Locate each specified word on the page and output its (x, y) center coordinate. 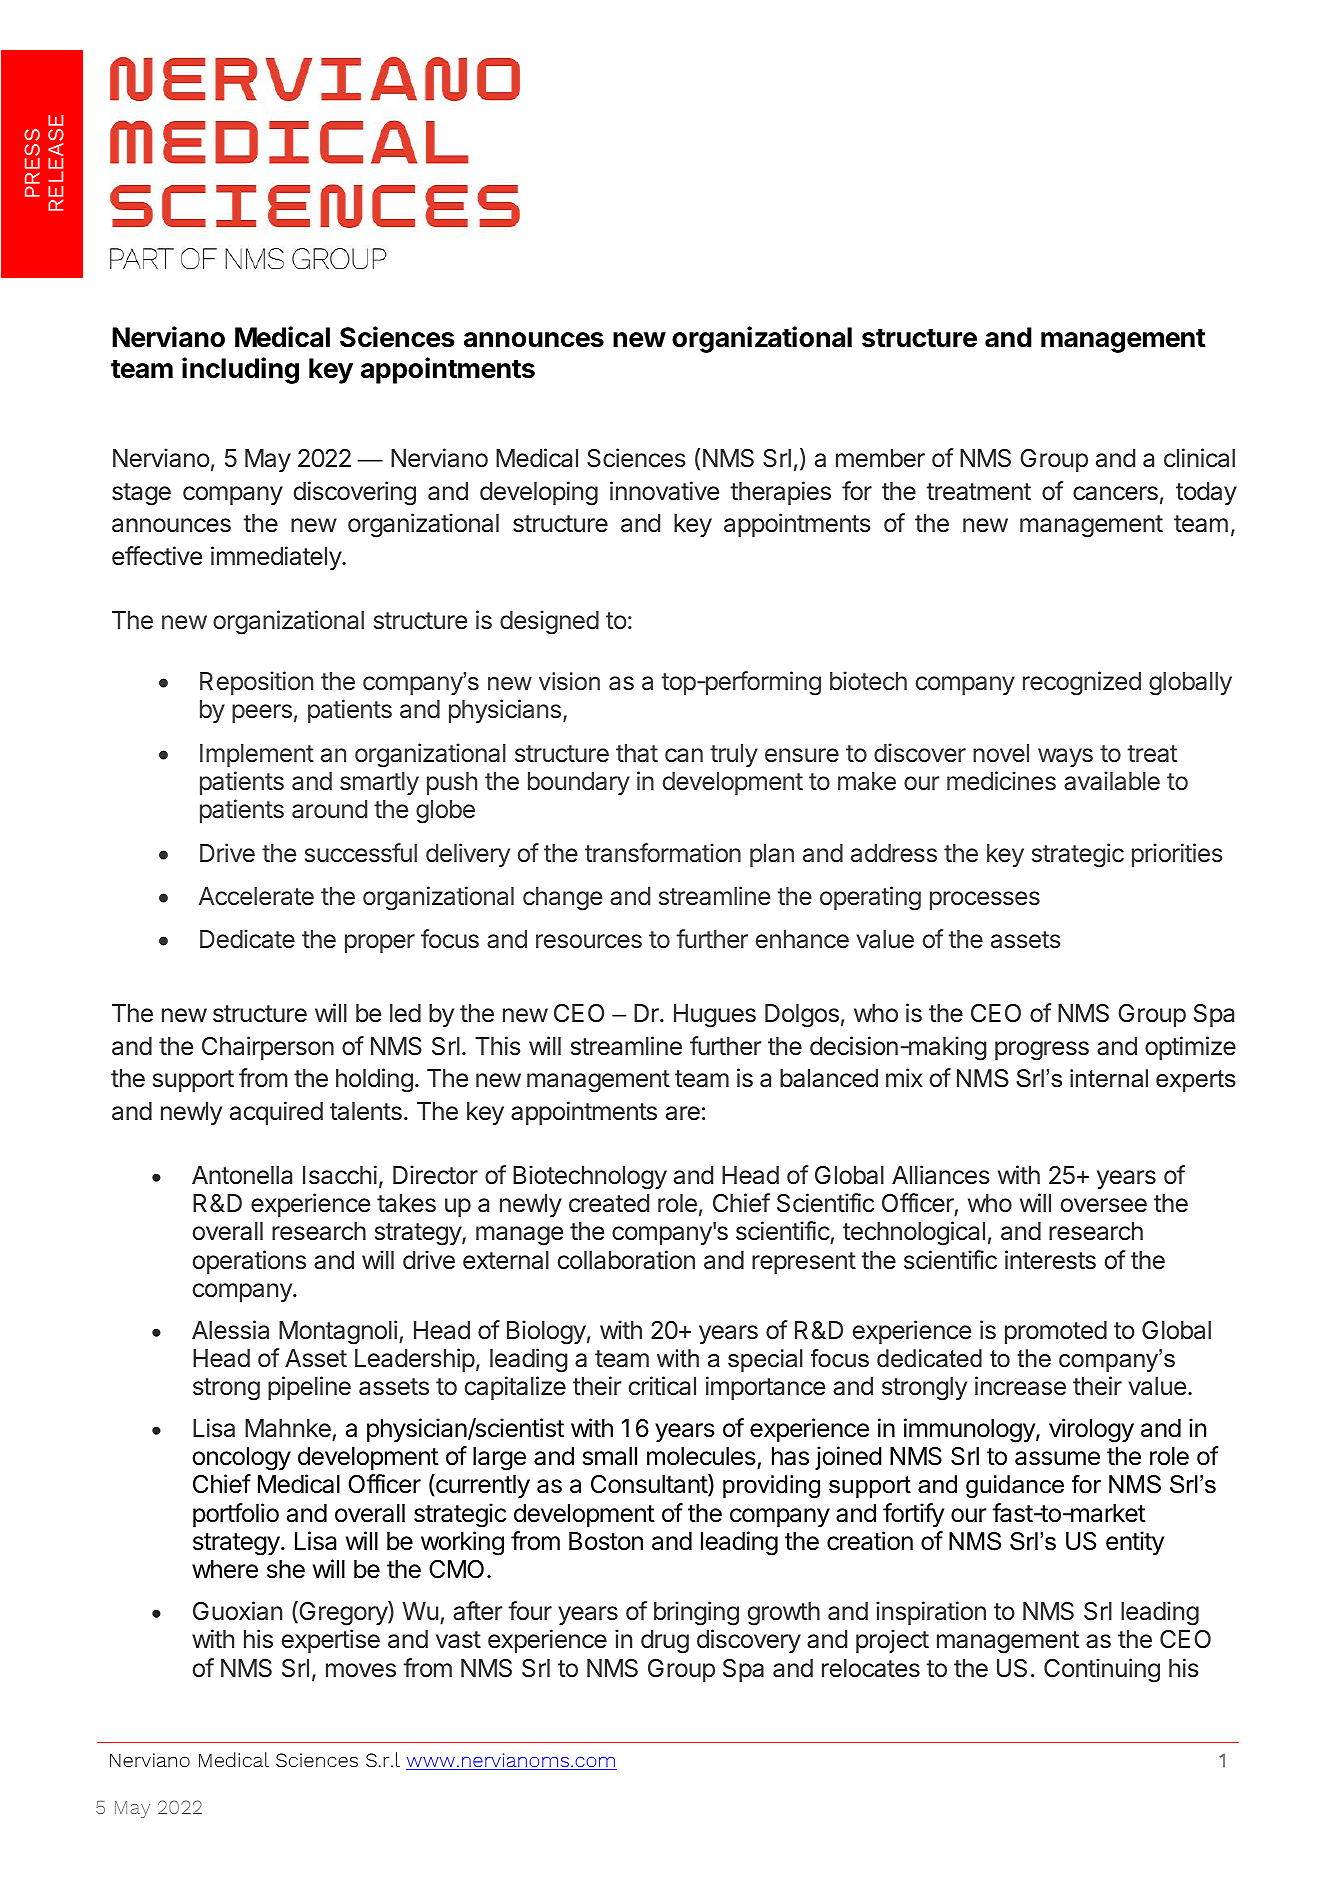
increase (1020, 1386)
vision (569, 681)
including (240, 370)
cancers (1115, 493)
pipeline (309, 1388)
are (683, 1113)
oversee (1104, 1205)
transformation (663, 853)
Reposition (256, 683)
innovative (664, 491)
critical (662, 1386)
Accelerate (256, 896)
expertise (331, 1641)
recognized (1082, 683)
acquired (276, 1113)
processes (985, 900)
